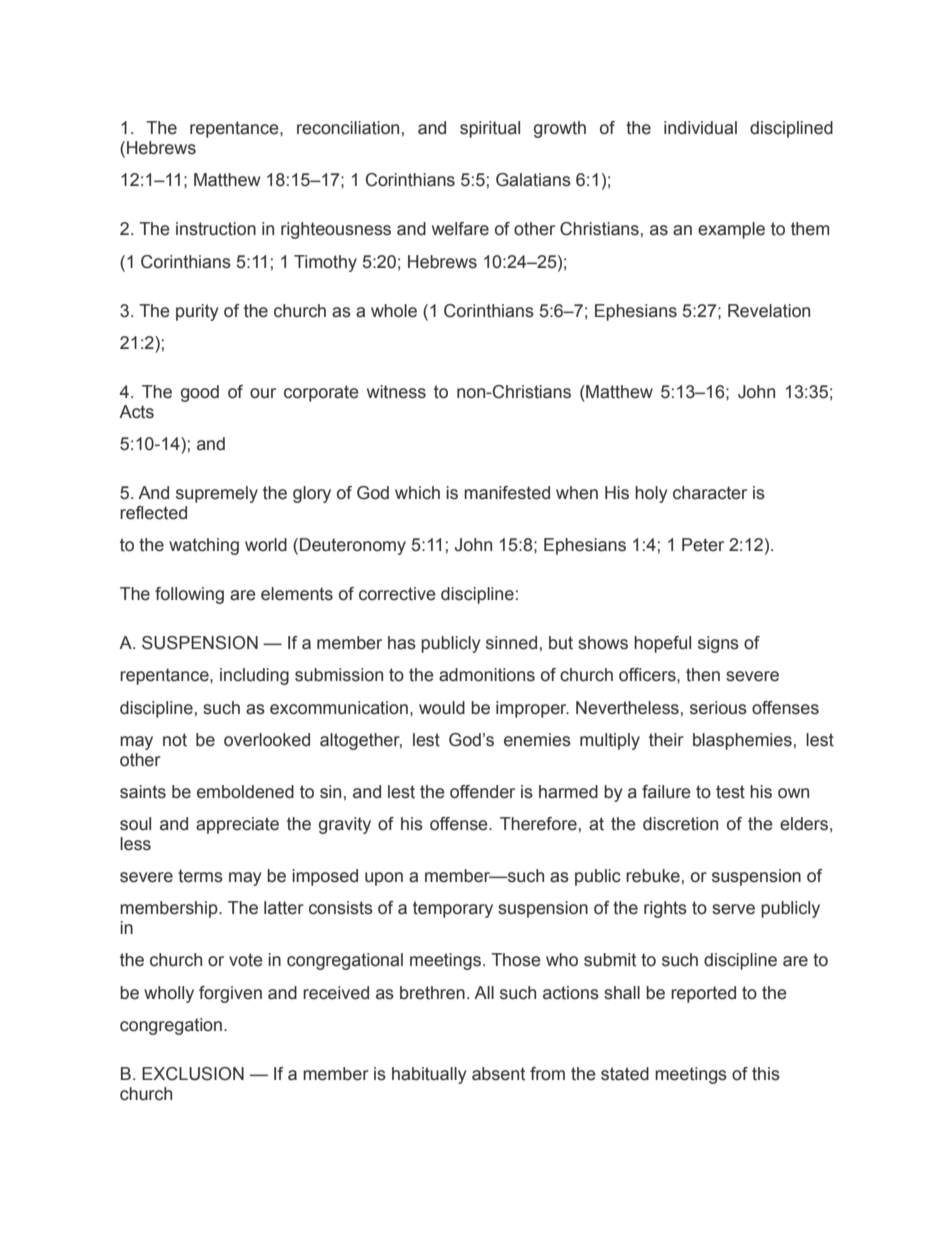  Describe the element at coordinates (396, 392) in the document. I see `witness` at that location.
